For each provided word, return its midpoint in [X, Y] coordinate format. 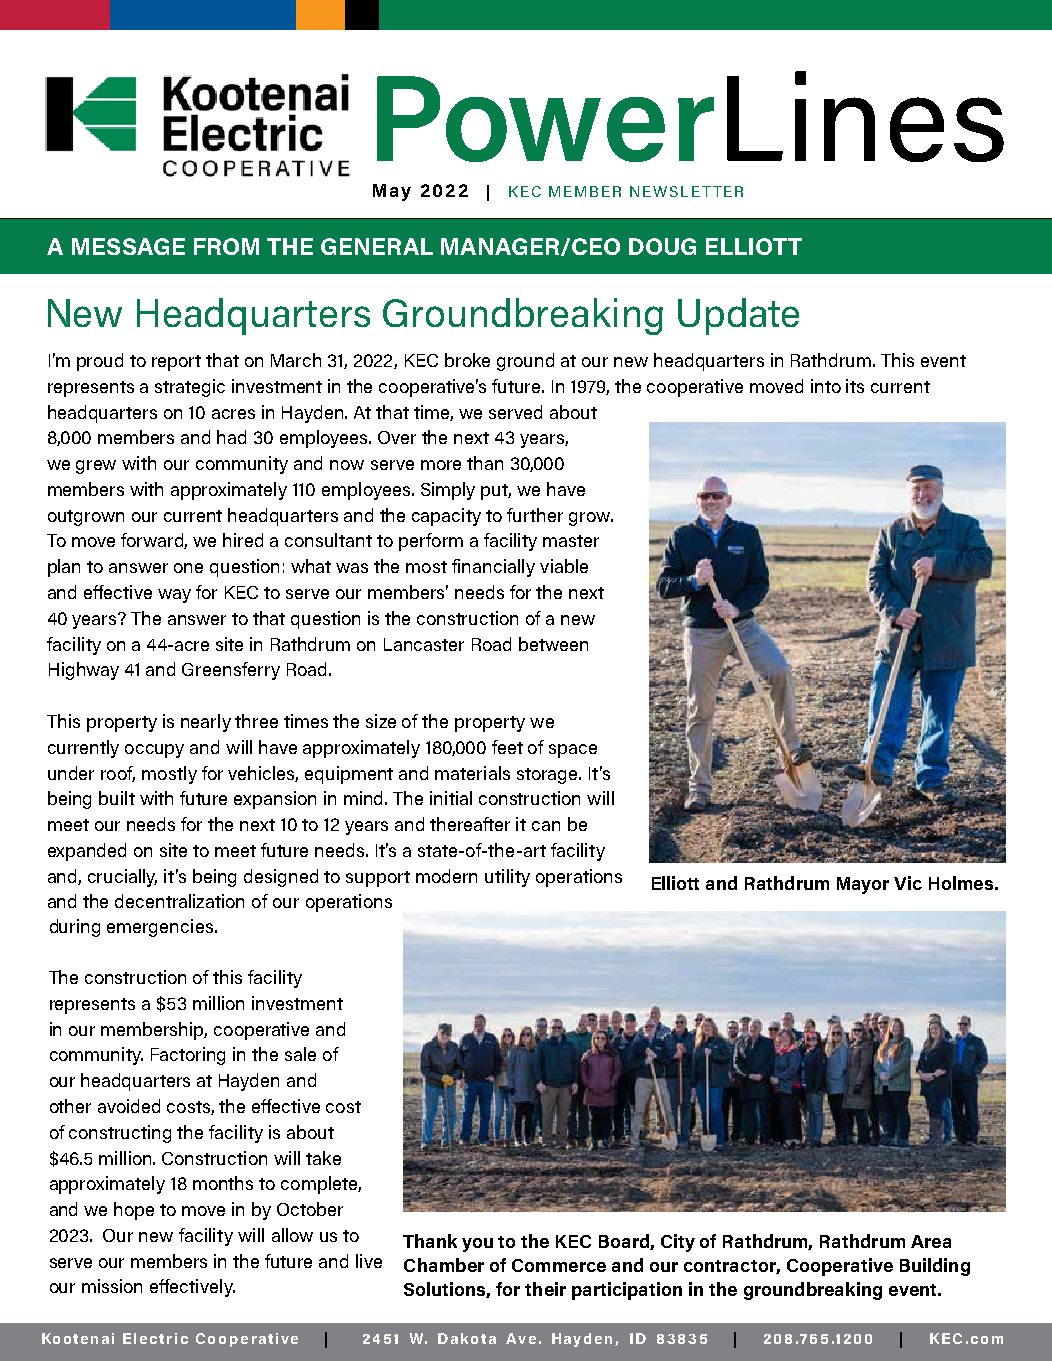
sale [300, 1054]
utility [507, 878]
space [573, 751]
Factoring [188, 1056]
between [553, 644]
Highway [84, 671]
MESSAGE [128, 246]
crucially [122, 878]
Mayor [863, 885]
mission [112, 1286]
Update [738, 316]
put [496, 492]
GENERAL [377, 246]
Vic [908, 883]
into [826, 386]
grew [96, 467]
